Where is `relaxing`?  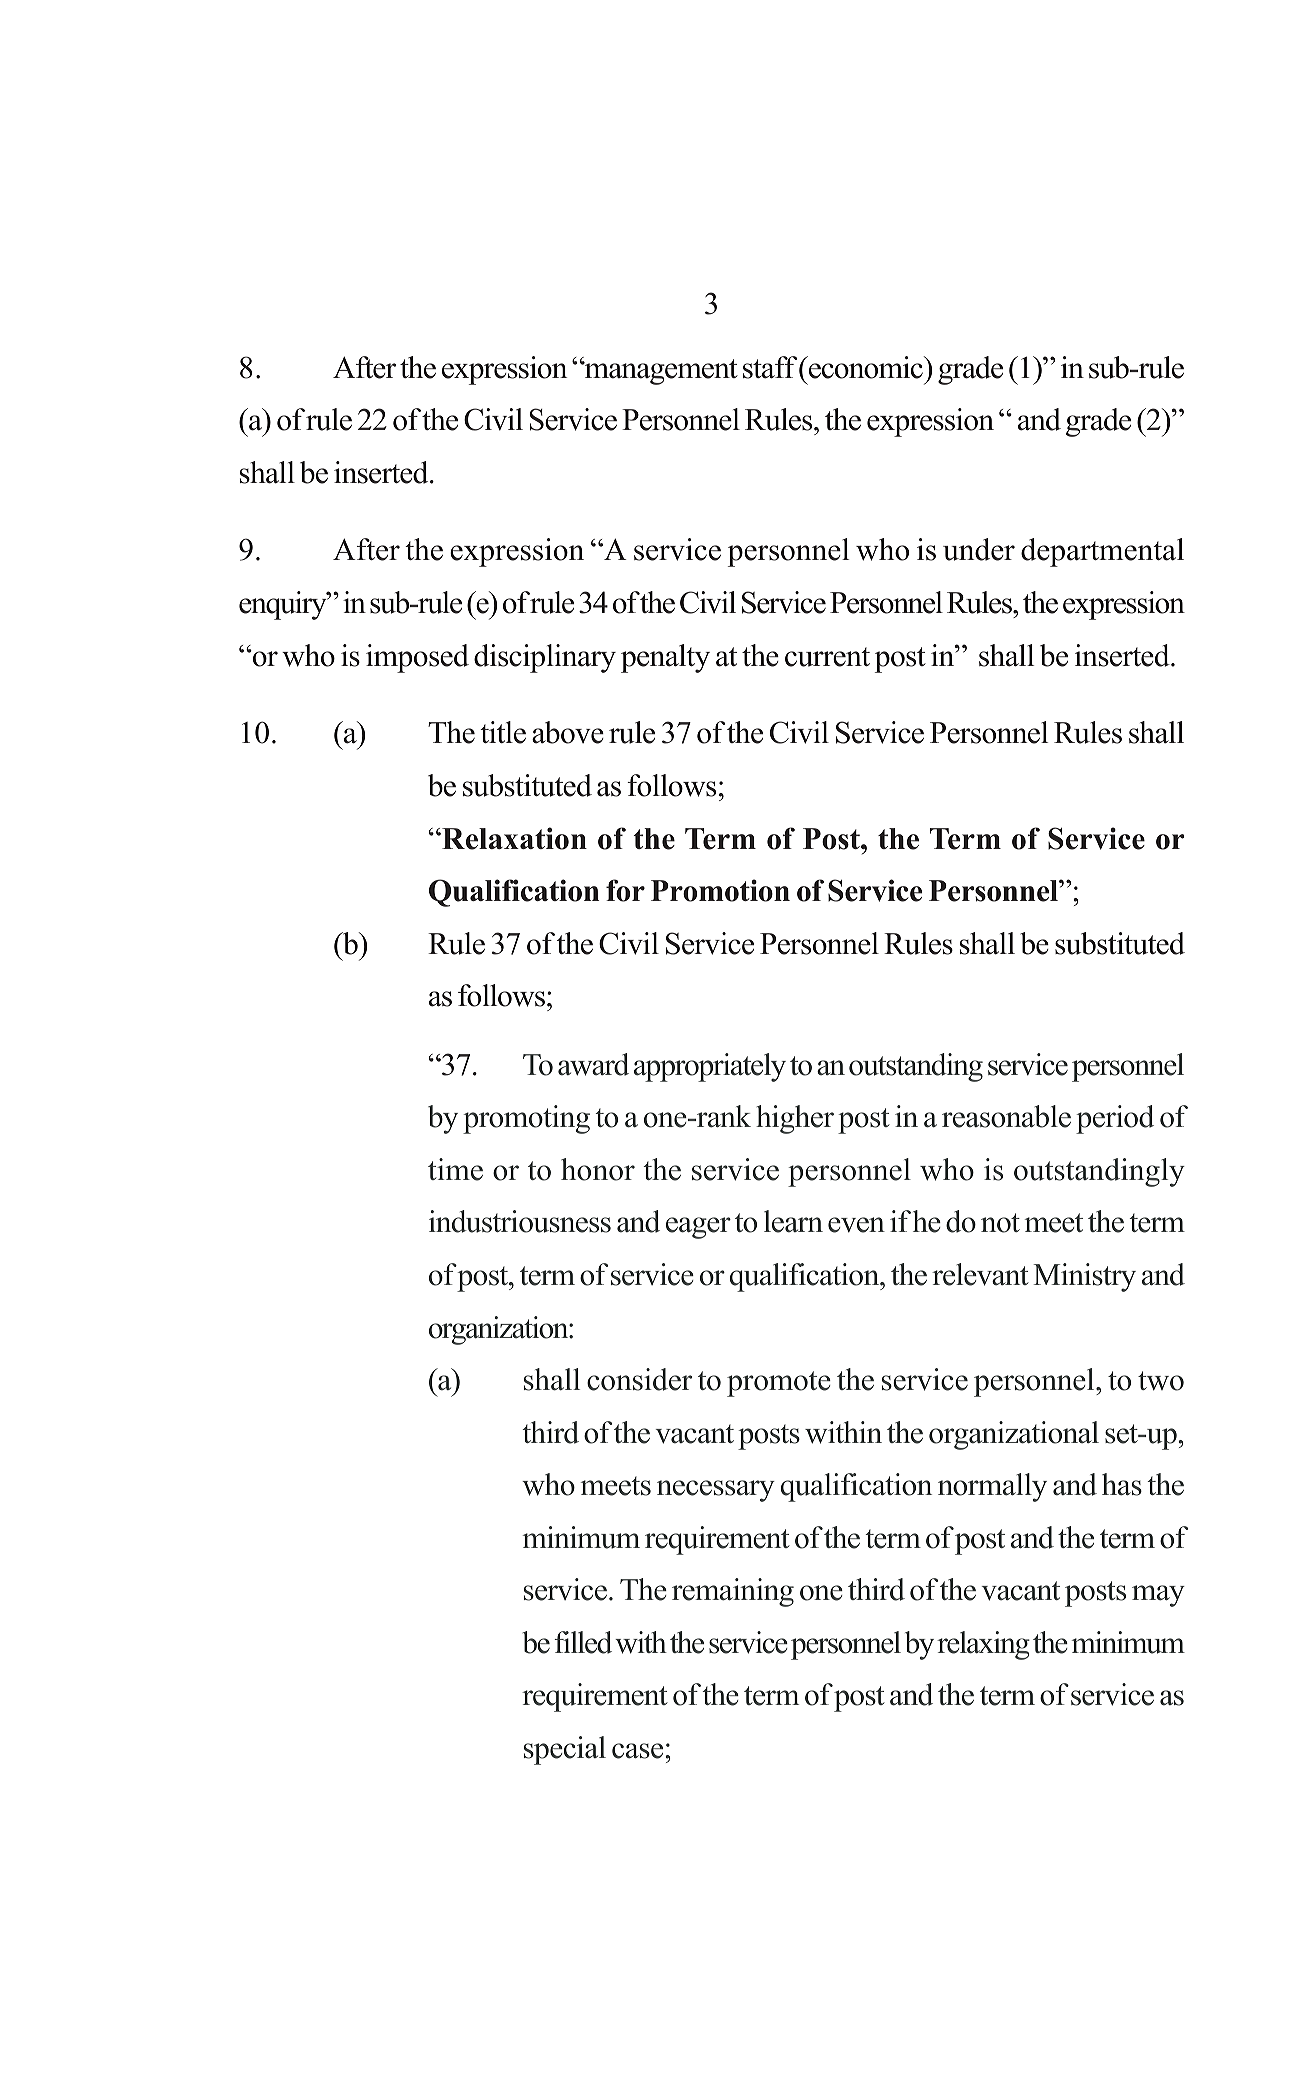 relaxing is located at coordinates (983, 1645).
